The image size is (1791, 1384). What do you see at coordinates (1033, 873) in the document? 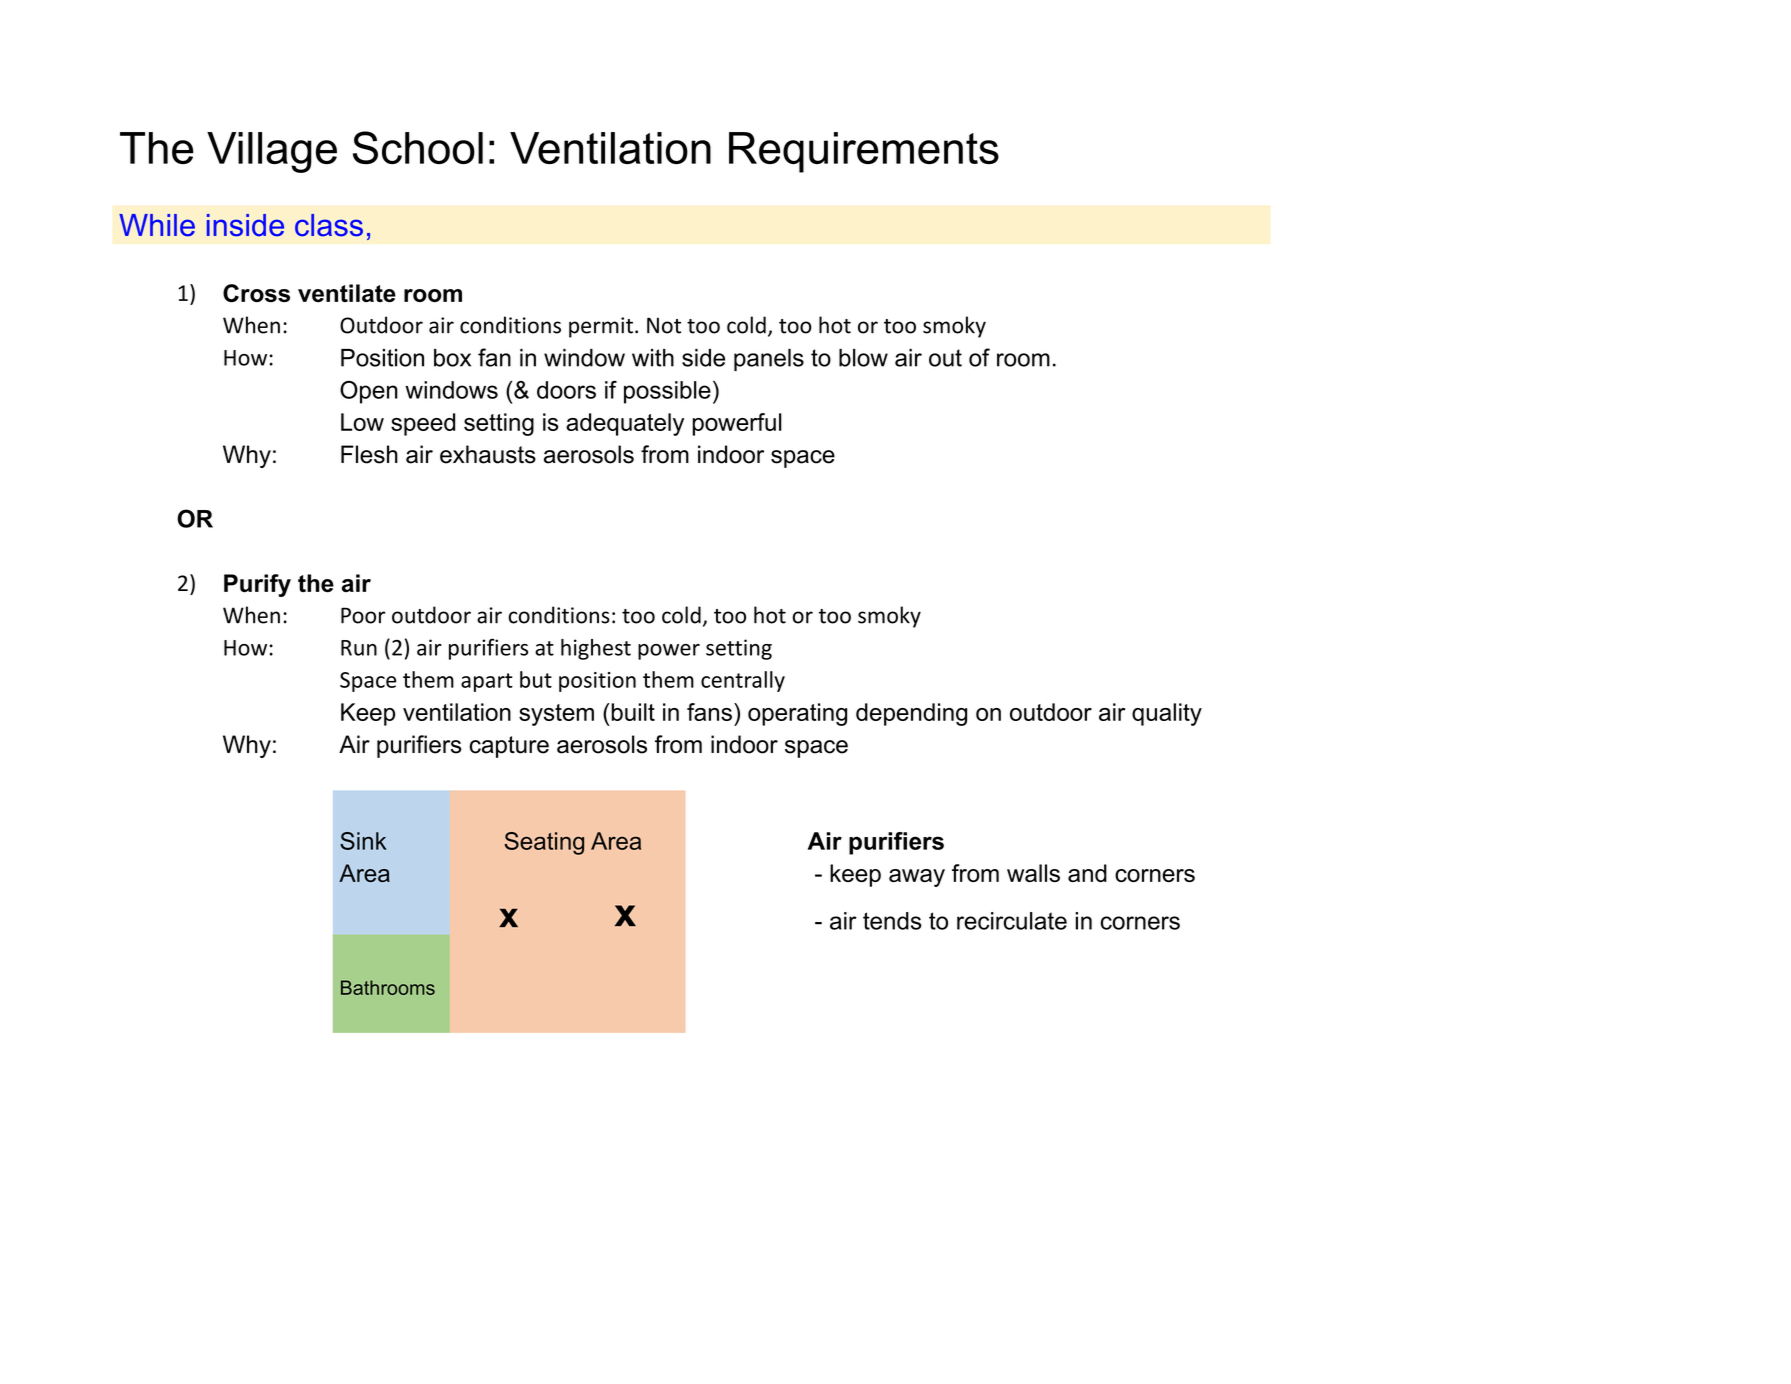
I see `walls` at bounding box center [1033, 873].
